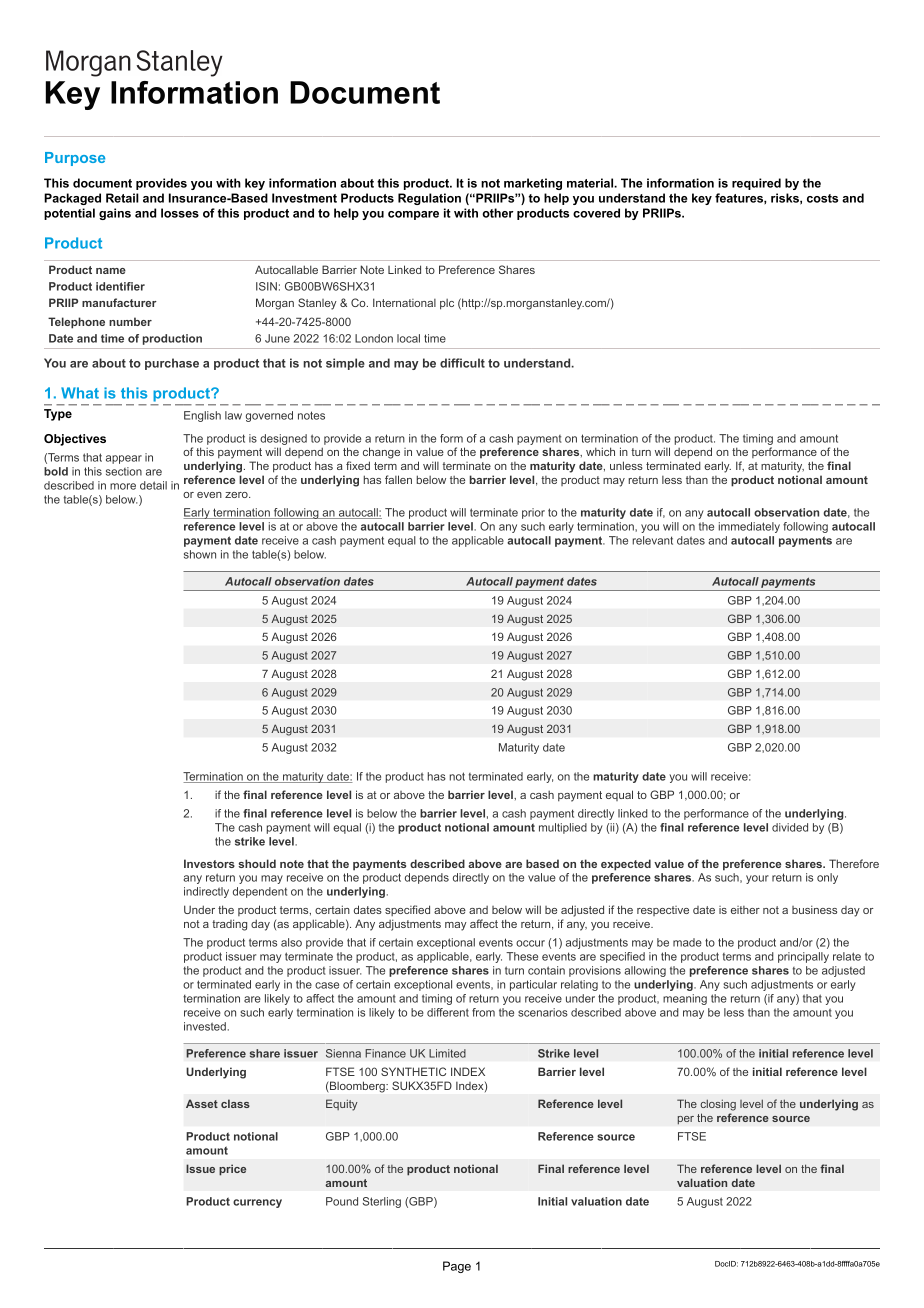 The image size is (924, 1308). What do you see at coordinates (122, 198) in the page?
I see `Retail` at bounding box center [122, 198].
